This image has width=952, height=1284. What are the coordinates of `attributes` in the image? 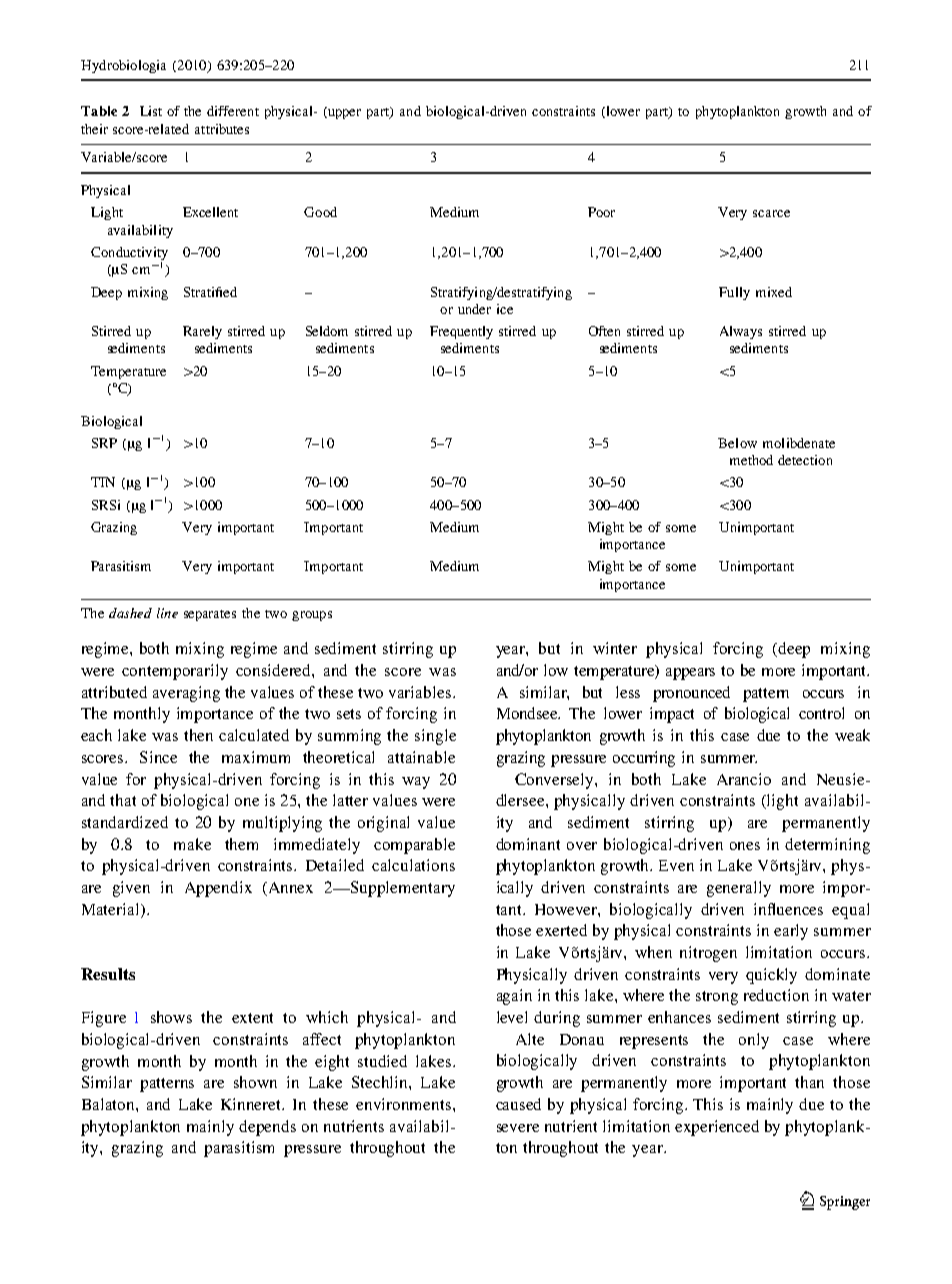 It's located at (222, 129).
